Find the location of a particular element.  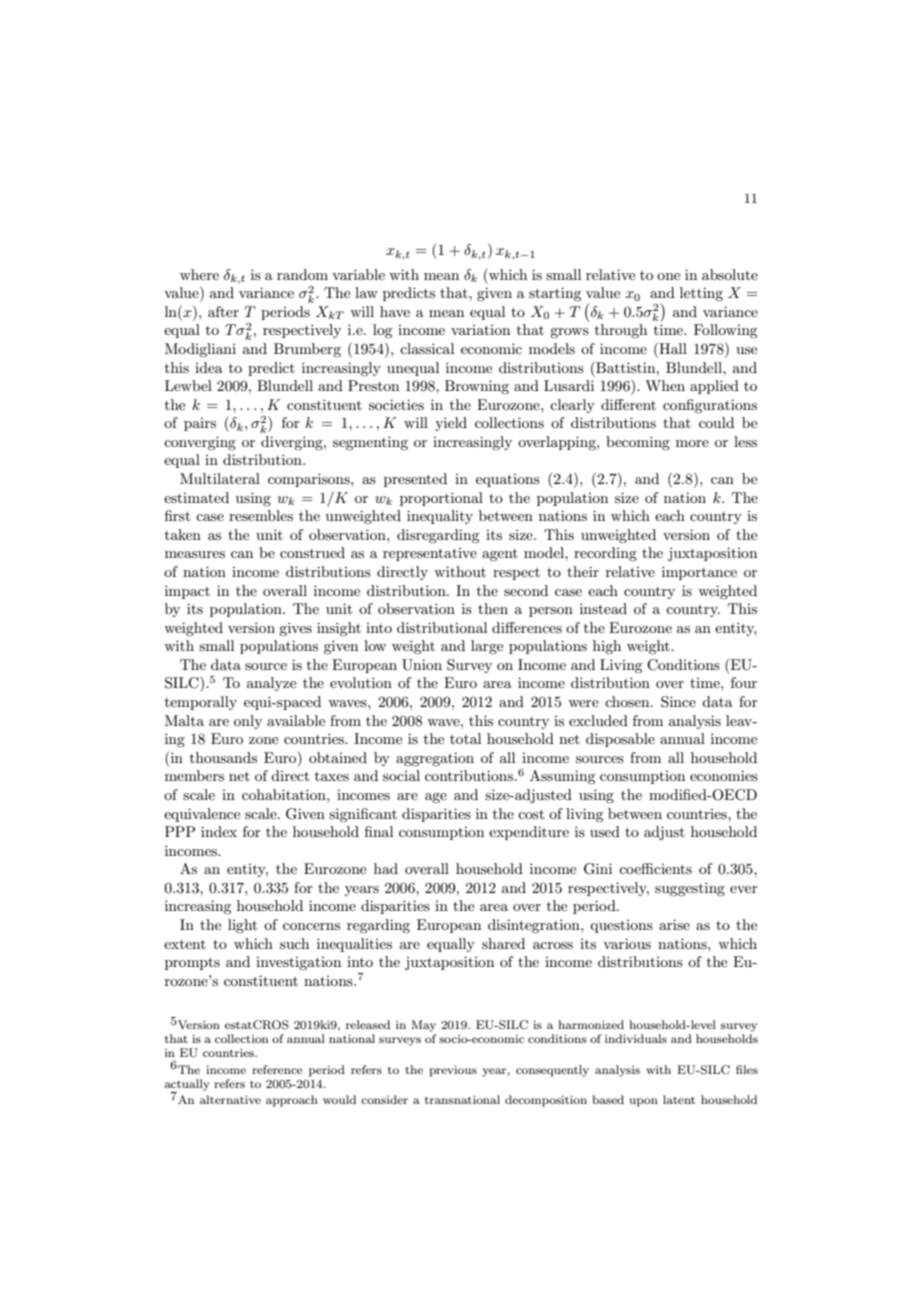

reference is located at coordinates (277, 1069).
